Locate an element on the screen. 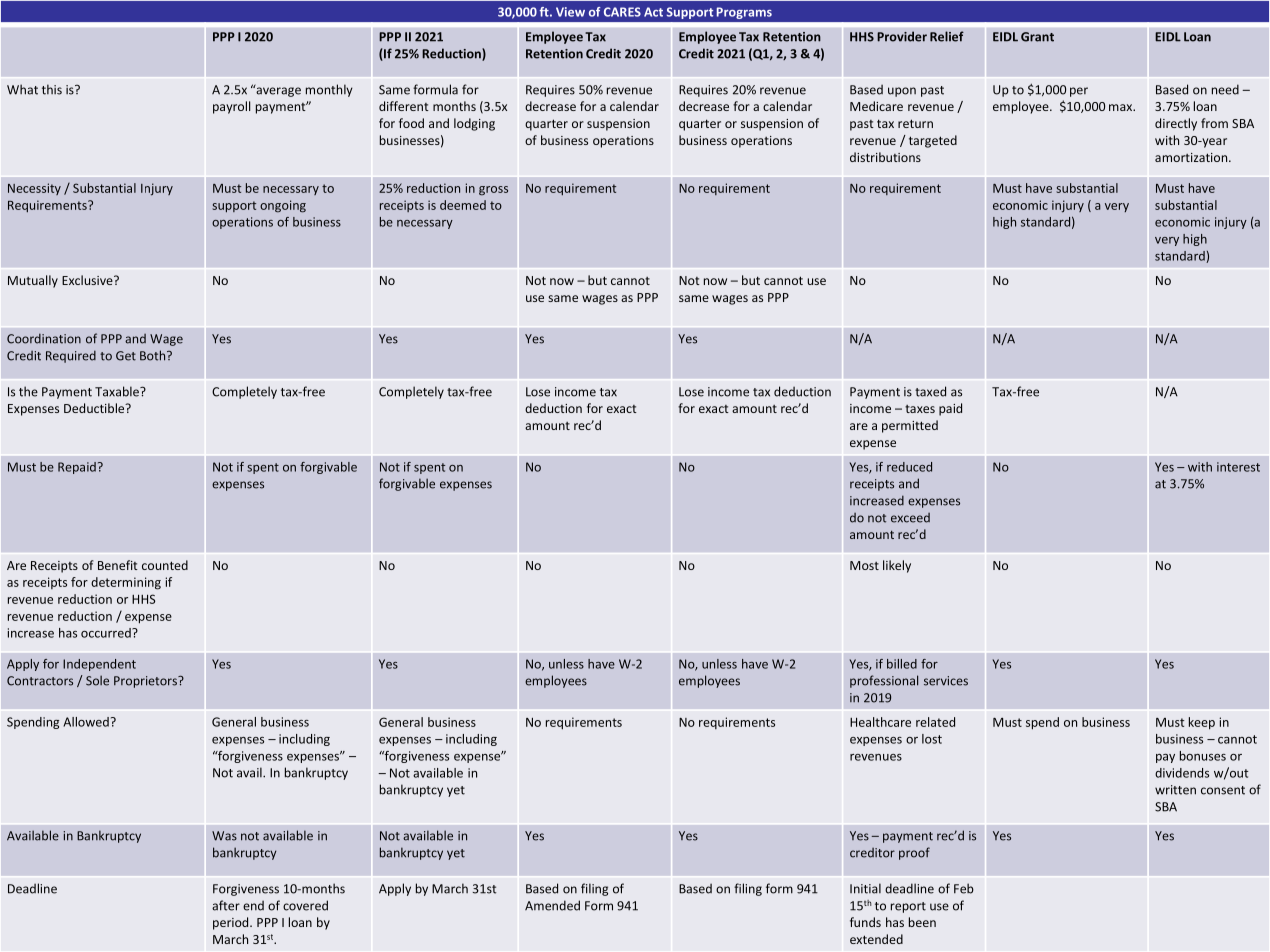  Deductible is located at coordinates (95, 408).
